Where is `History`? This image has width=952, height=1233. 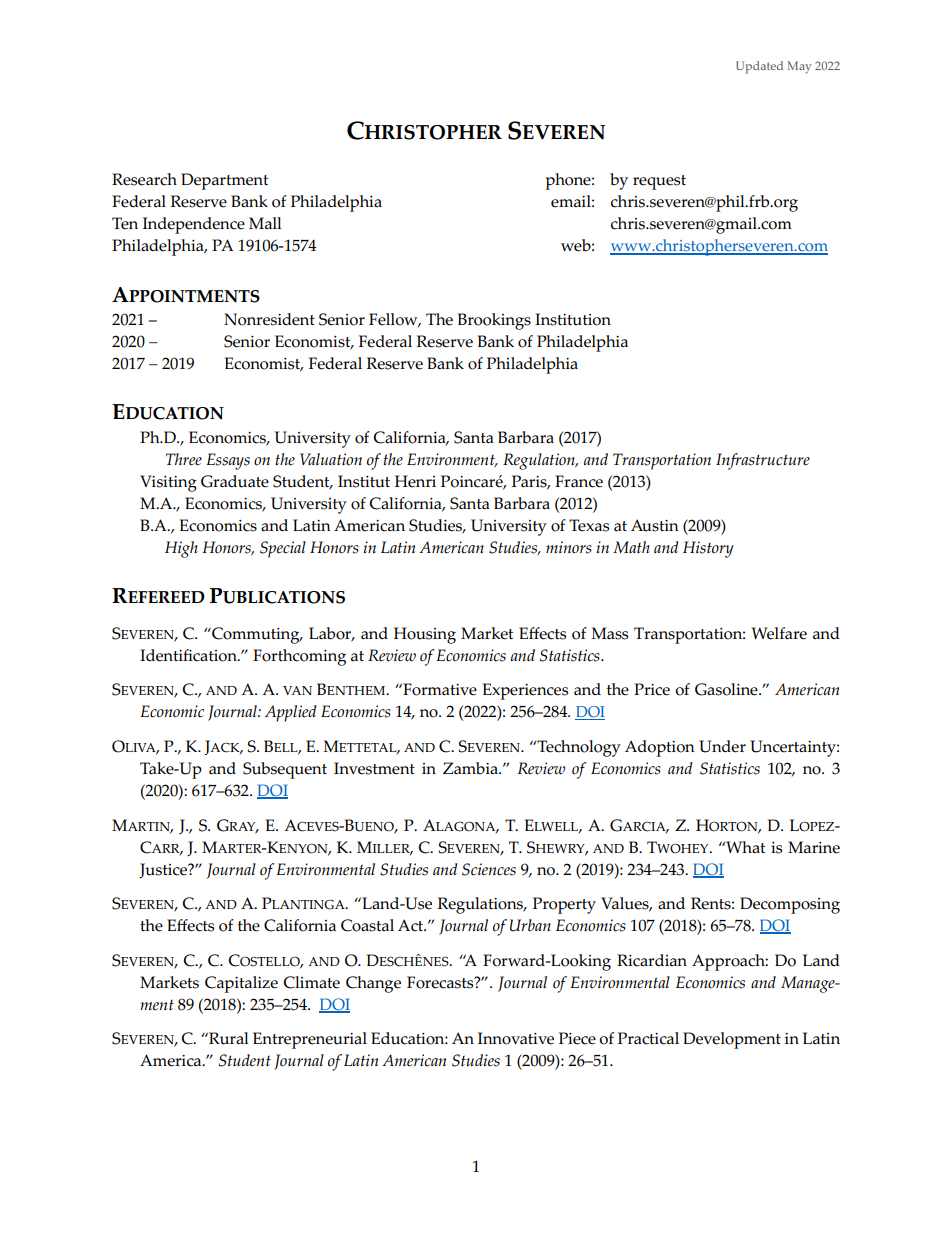 History is located at coordinates (708, 549).
